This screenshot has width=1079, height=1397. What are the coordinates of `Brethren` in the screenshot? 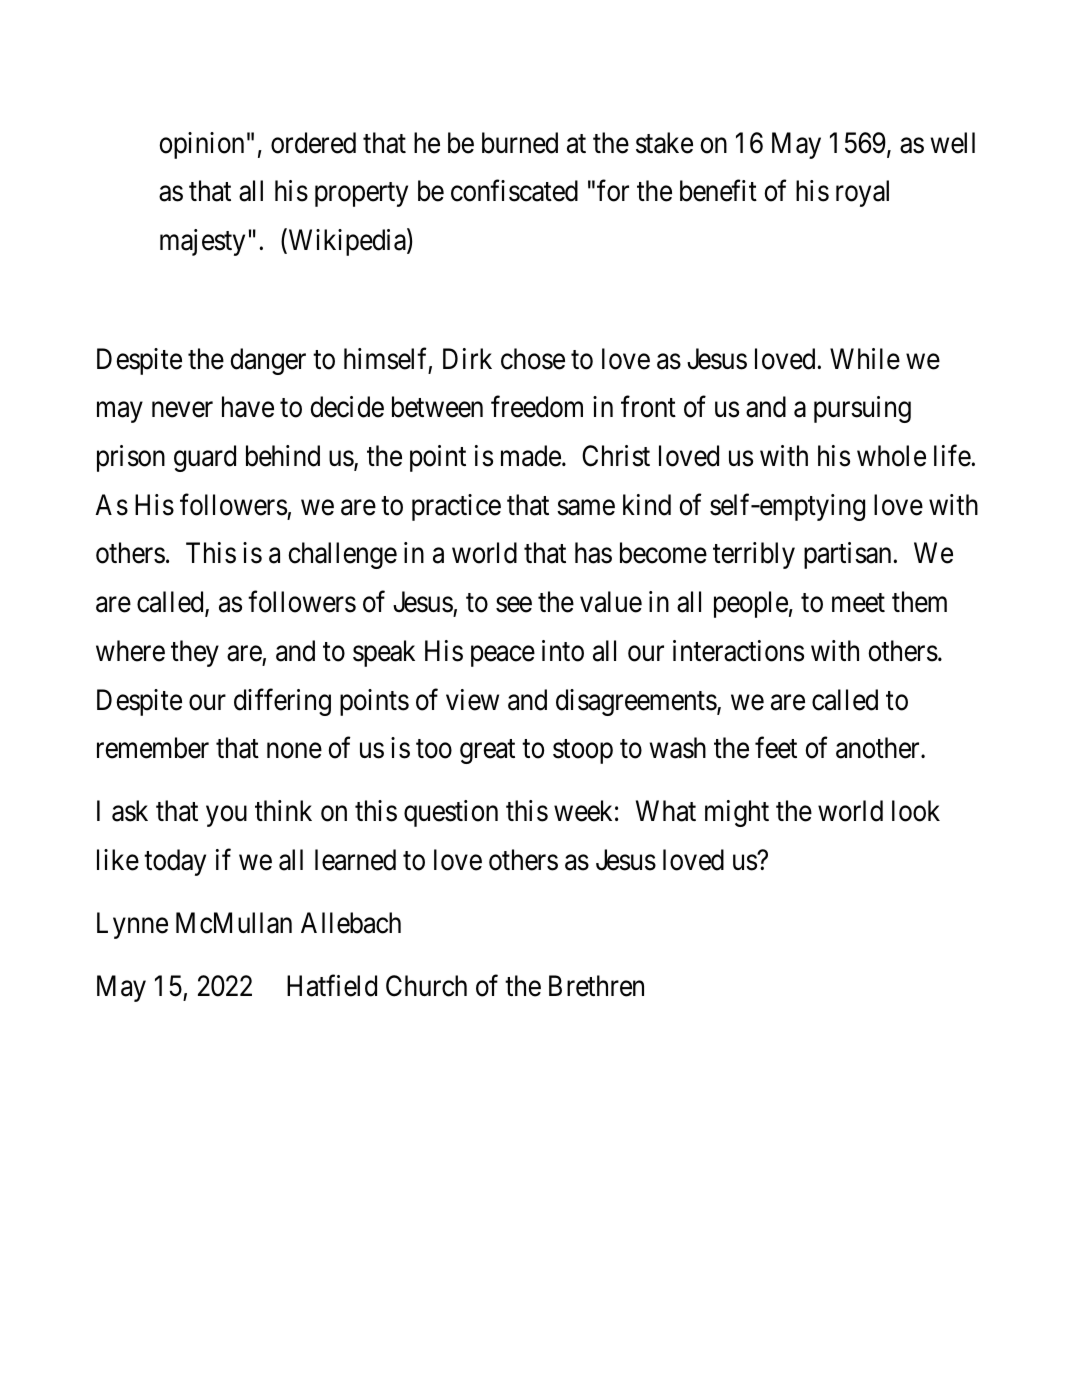 It's located at (596, 986).
